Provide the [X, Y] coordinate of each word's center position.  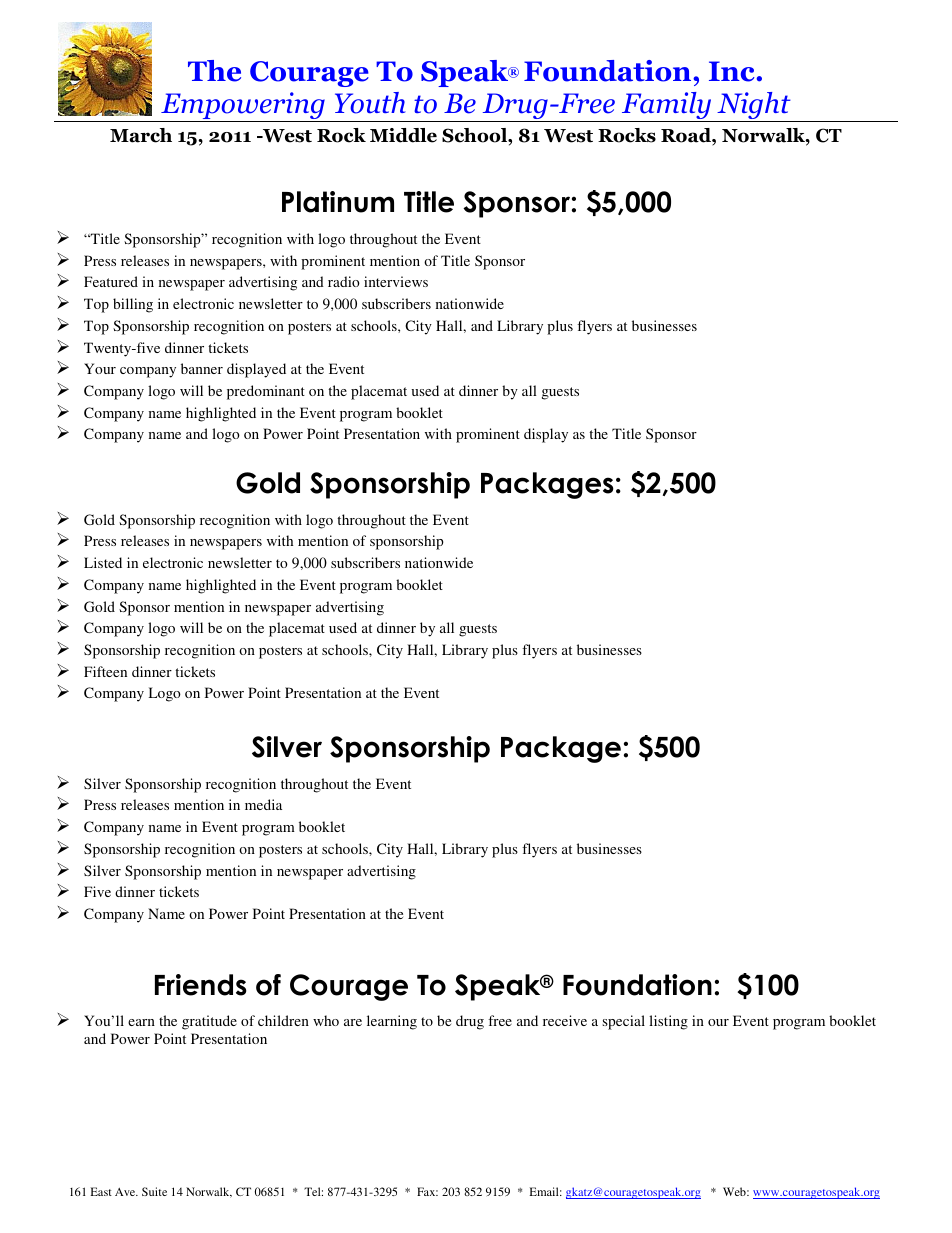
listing [668, 1022]
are [353, 1022]
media [263, 804]
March [141, 135]
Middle [403, 135]
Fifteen [105, 671]
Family [667, 107]
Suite [154, 1191]
